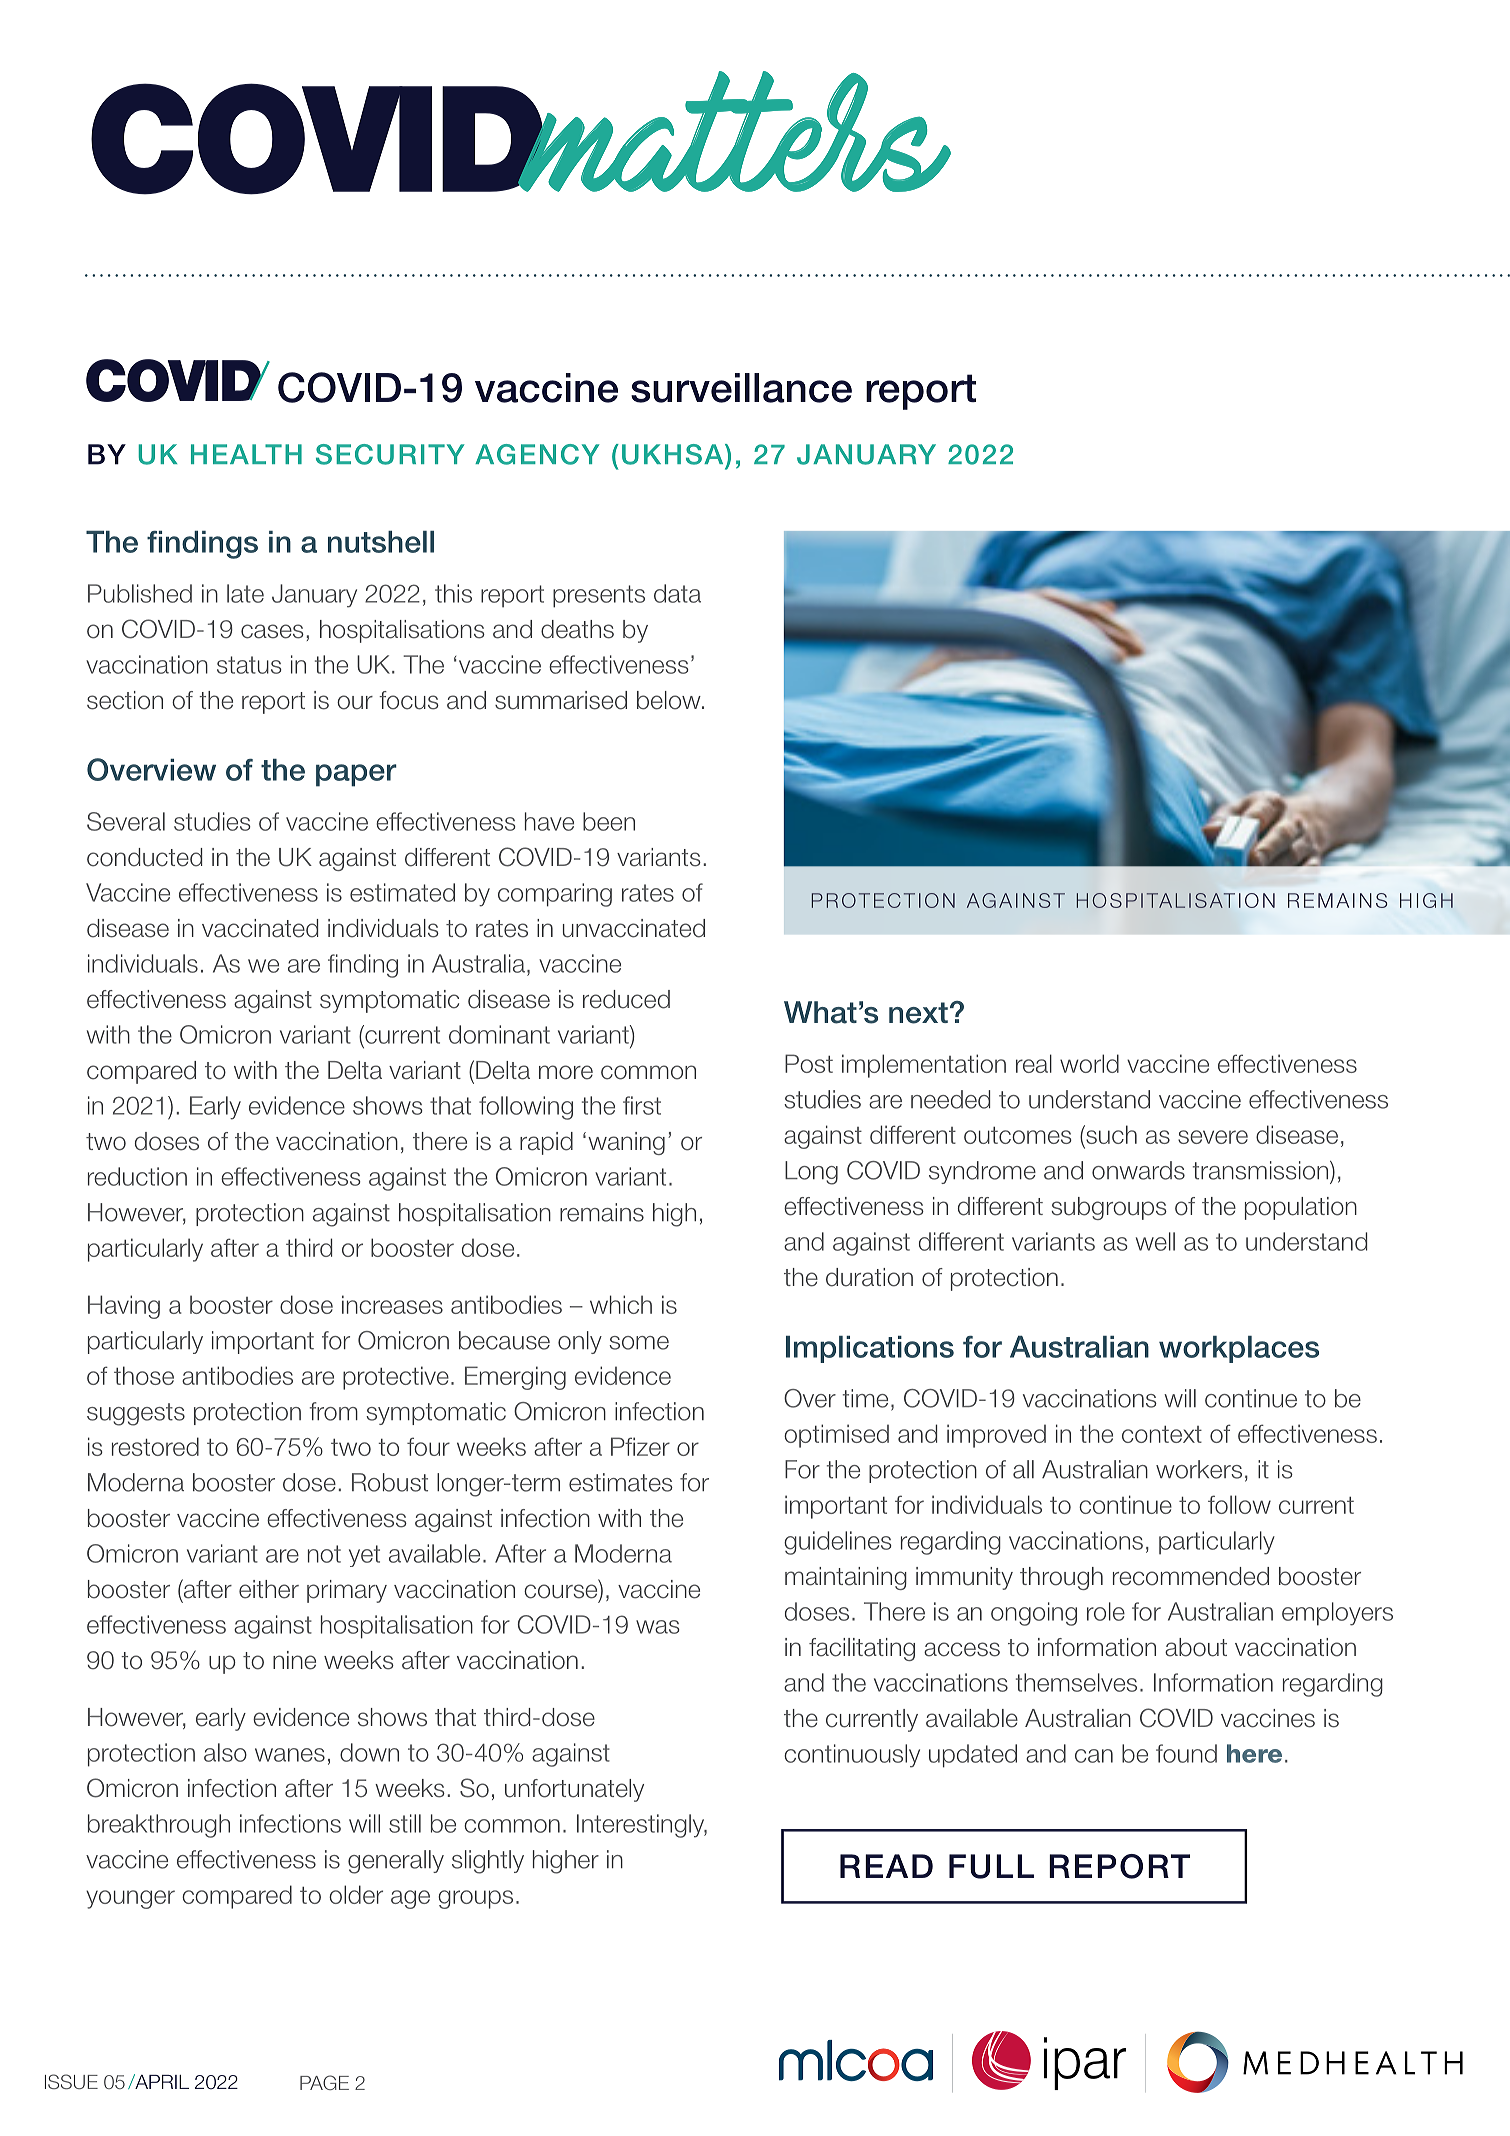 This page has width=1510, height=2136. What do you see at coordinates (269, 1589) in the page?
I see `either` at bounding box center [269, 1589].
